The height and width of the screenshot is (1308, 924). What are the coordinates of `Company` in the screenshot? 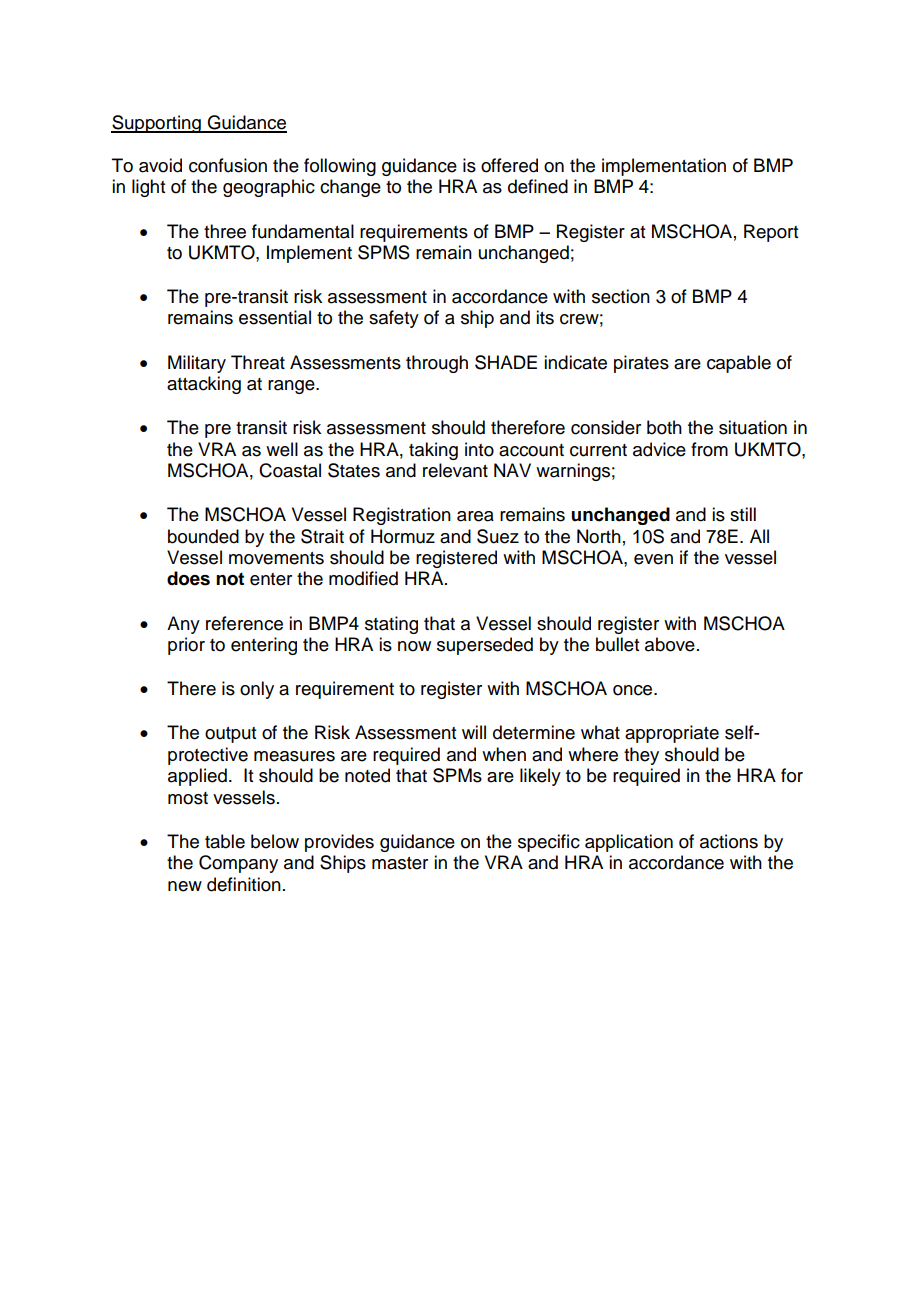 It's located at (238, 864).
